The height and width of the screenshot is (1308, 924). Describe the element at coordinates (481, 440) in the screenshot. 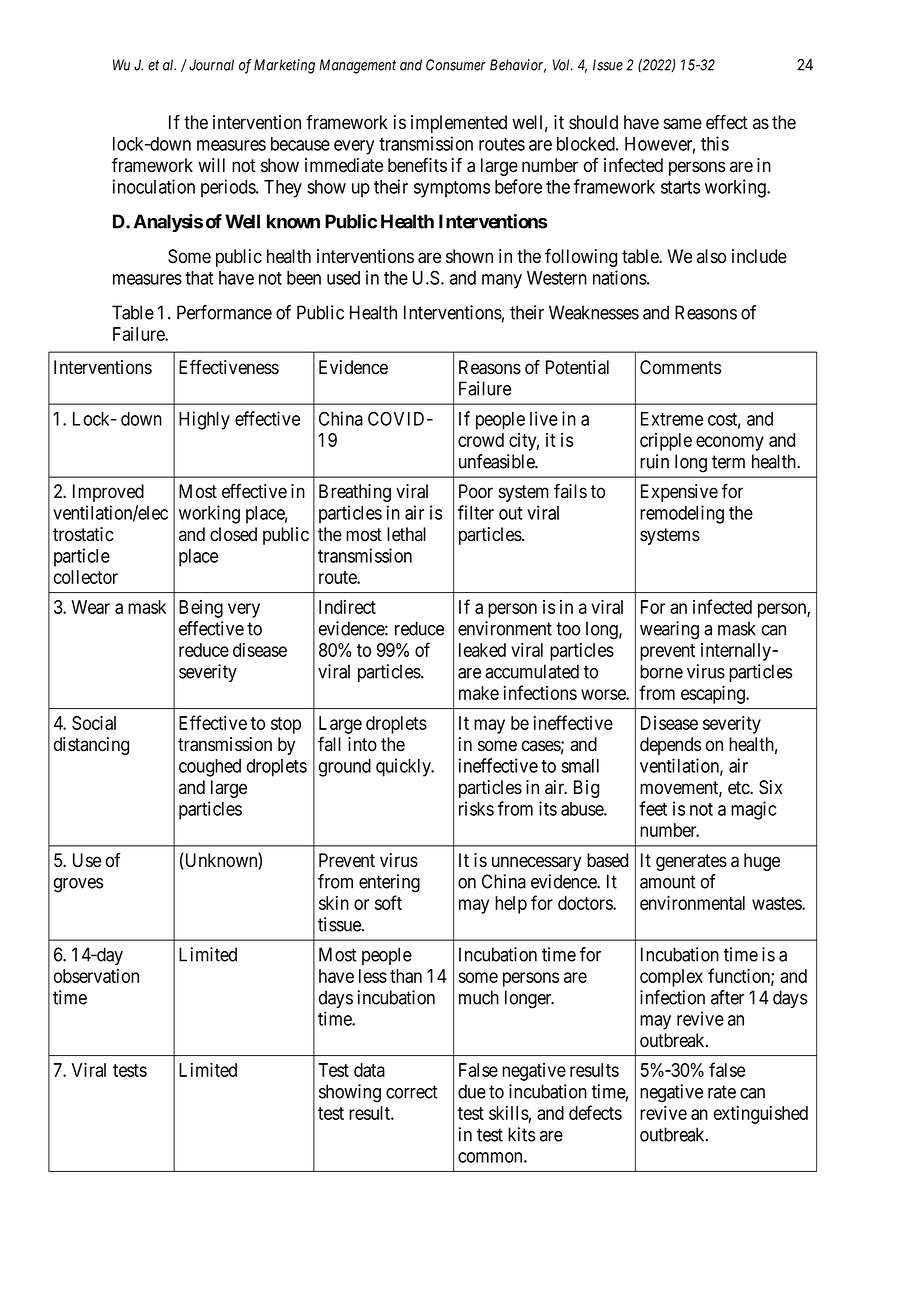

I see `crowd` at that location.
